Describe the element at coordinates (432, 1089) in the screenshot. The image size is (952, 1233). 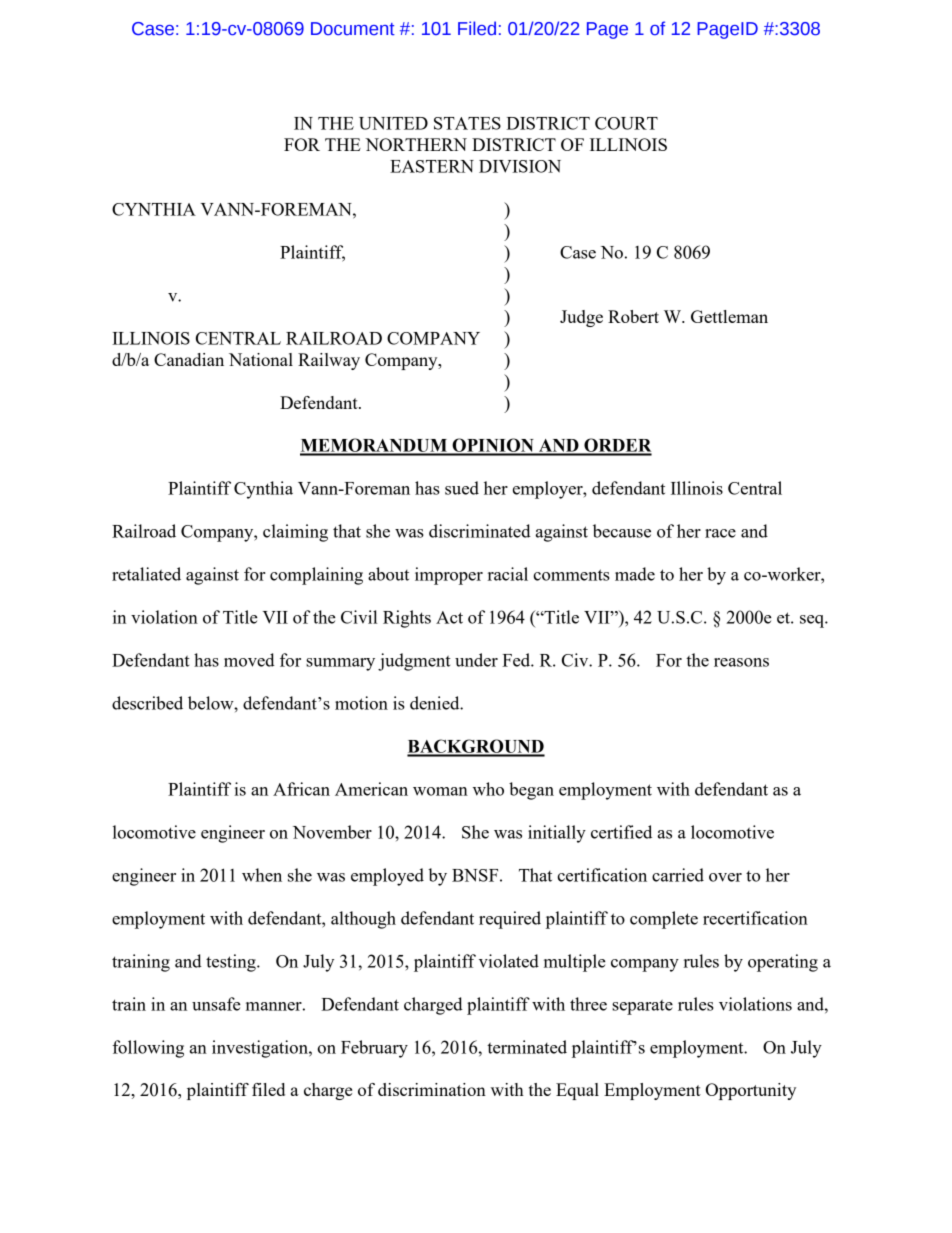
I see `discrimination` at that location.
